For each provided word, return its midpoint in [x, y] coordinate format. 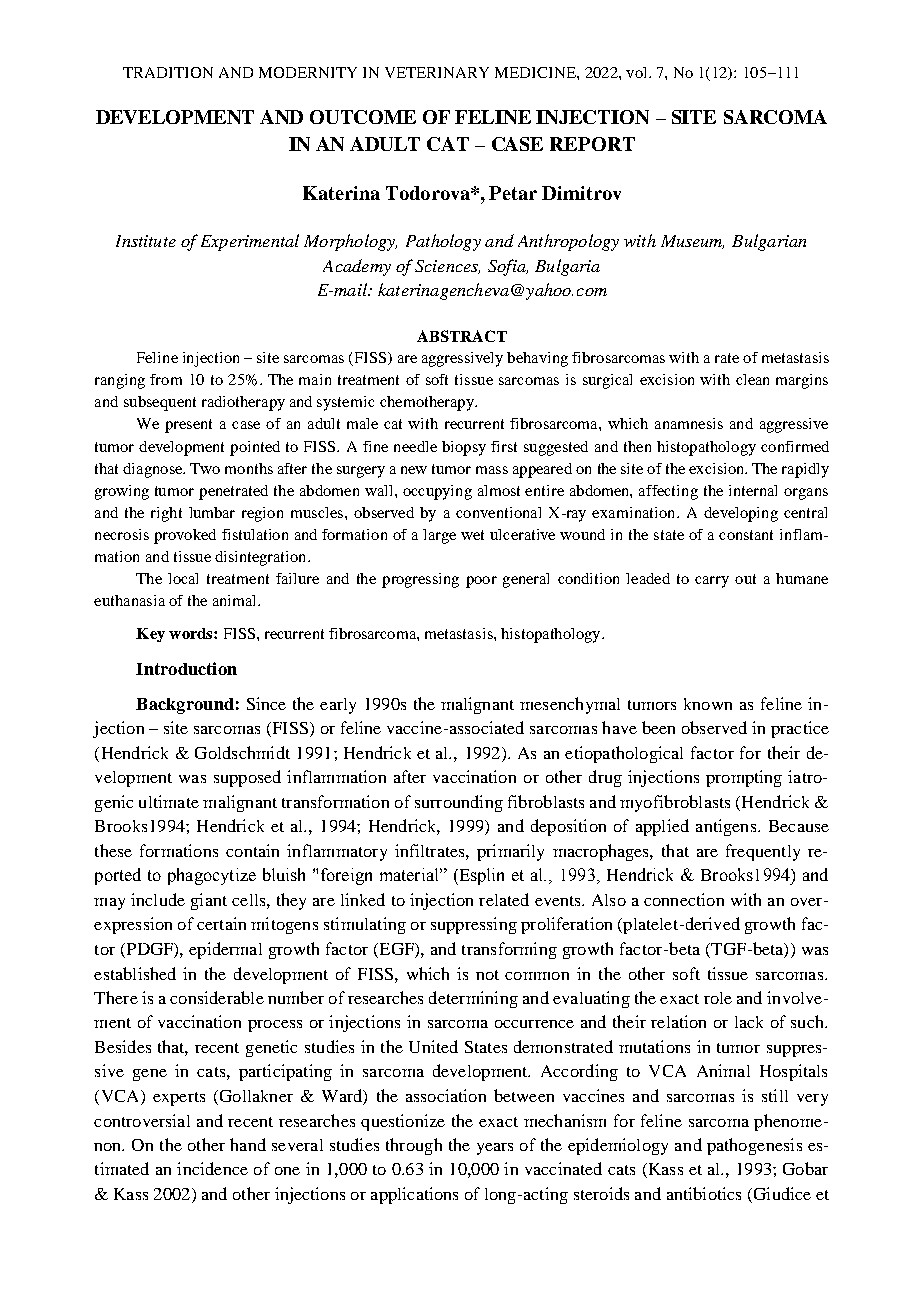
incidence [212, 1168]
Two [205, 468]
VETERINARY [437, 72]
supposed [247, 778]
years [495, 1149]
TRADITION [168, 72]
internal [753, 490]
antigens [727, 827]
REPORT [592, 144]
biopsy [464, 448]
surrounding [459, 803]
